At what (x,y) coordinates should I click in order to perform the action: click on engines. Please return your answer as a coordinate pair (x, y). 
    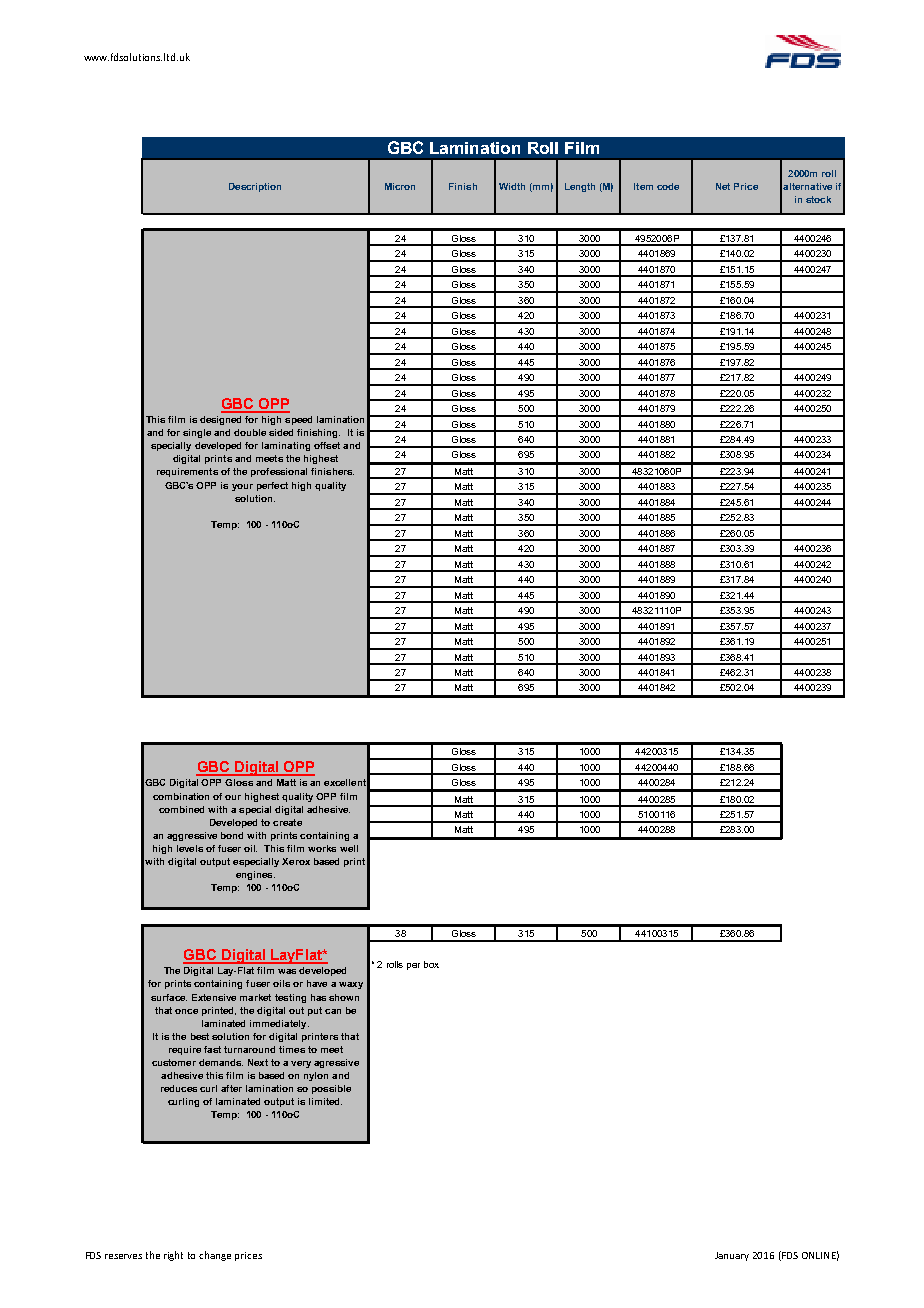
    Looking at the image, I should click on (255, 875).
